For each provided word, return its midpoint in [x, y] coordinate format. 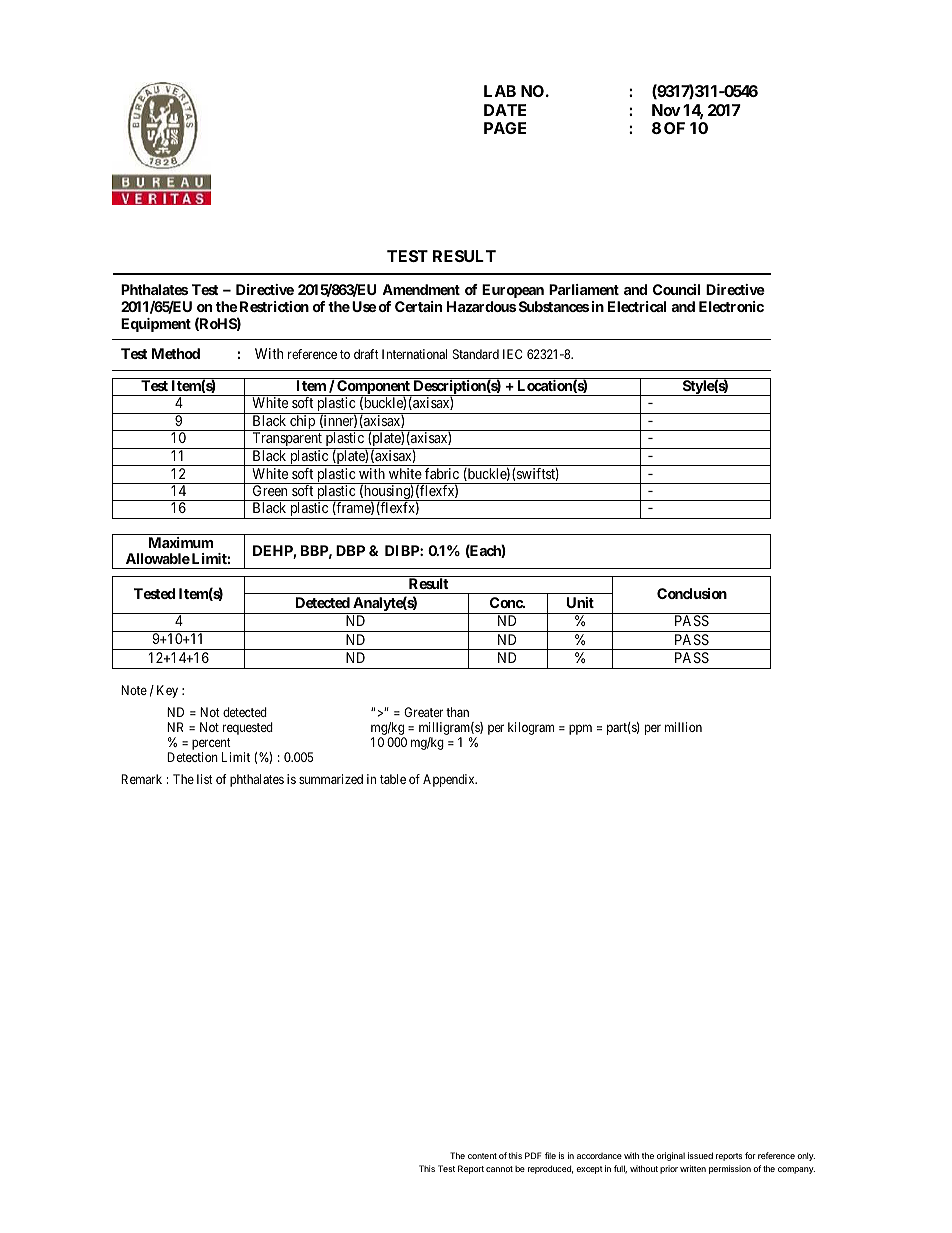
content [482, 1156]
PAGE [505, 128]
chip [302, 423]
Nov [666, 110]
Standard [476, 354]
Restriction [274, 306]
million [683, 727]
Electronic [731, 306]
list [205, 779]
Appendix [450, 780]
